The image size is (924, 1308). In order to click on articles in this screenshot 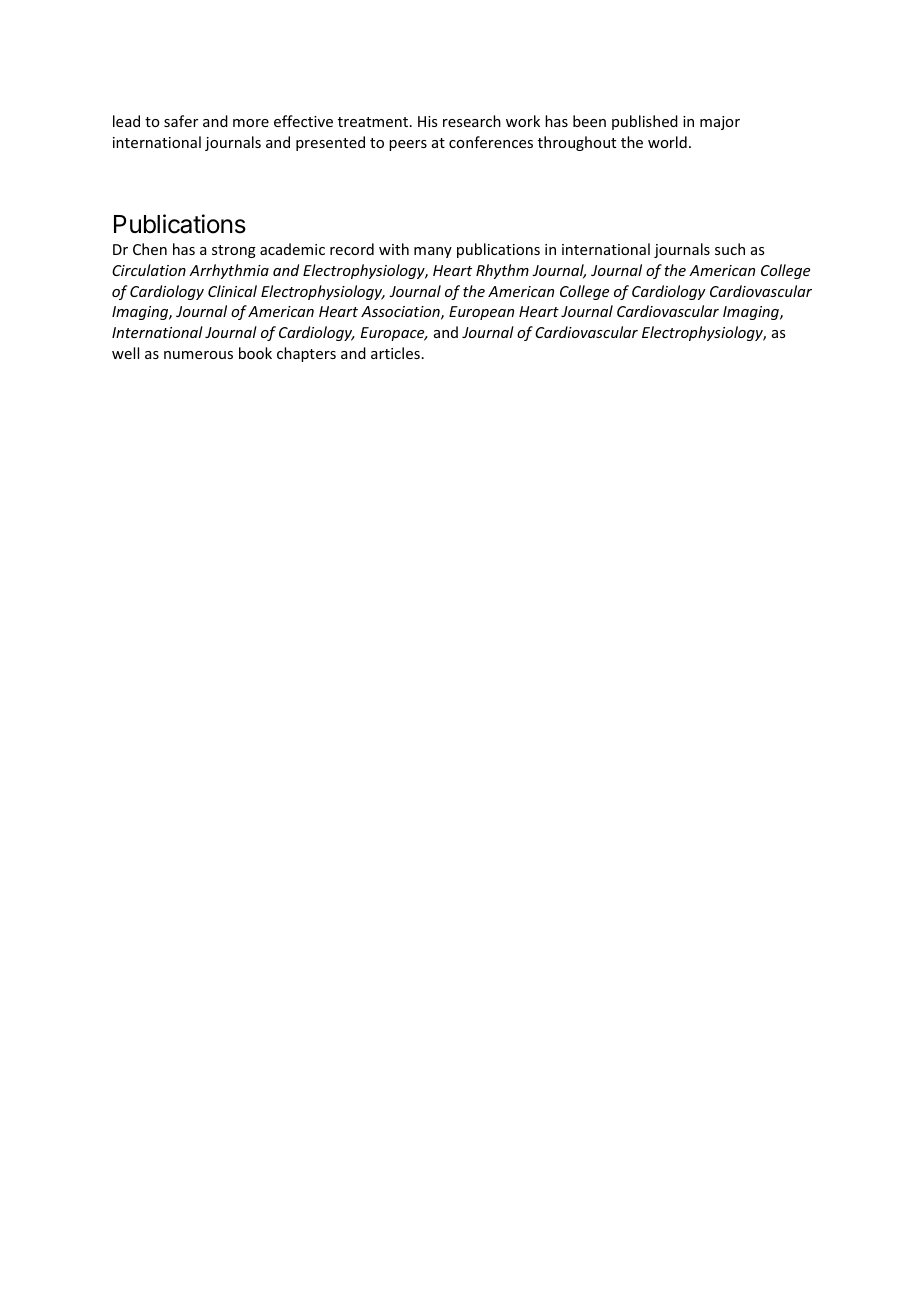, I will do `click(395, 353)`.
